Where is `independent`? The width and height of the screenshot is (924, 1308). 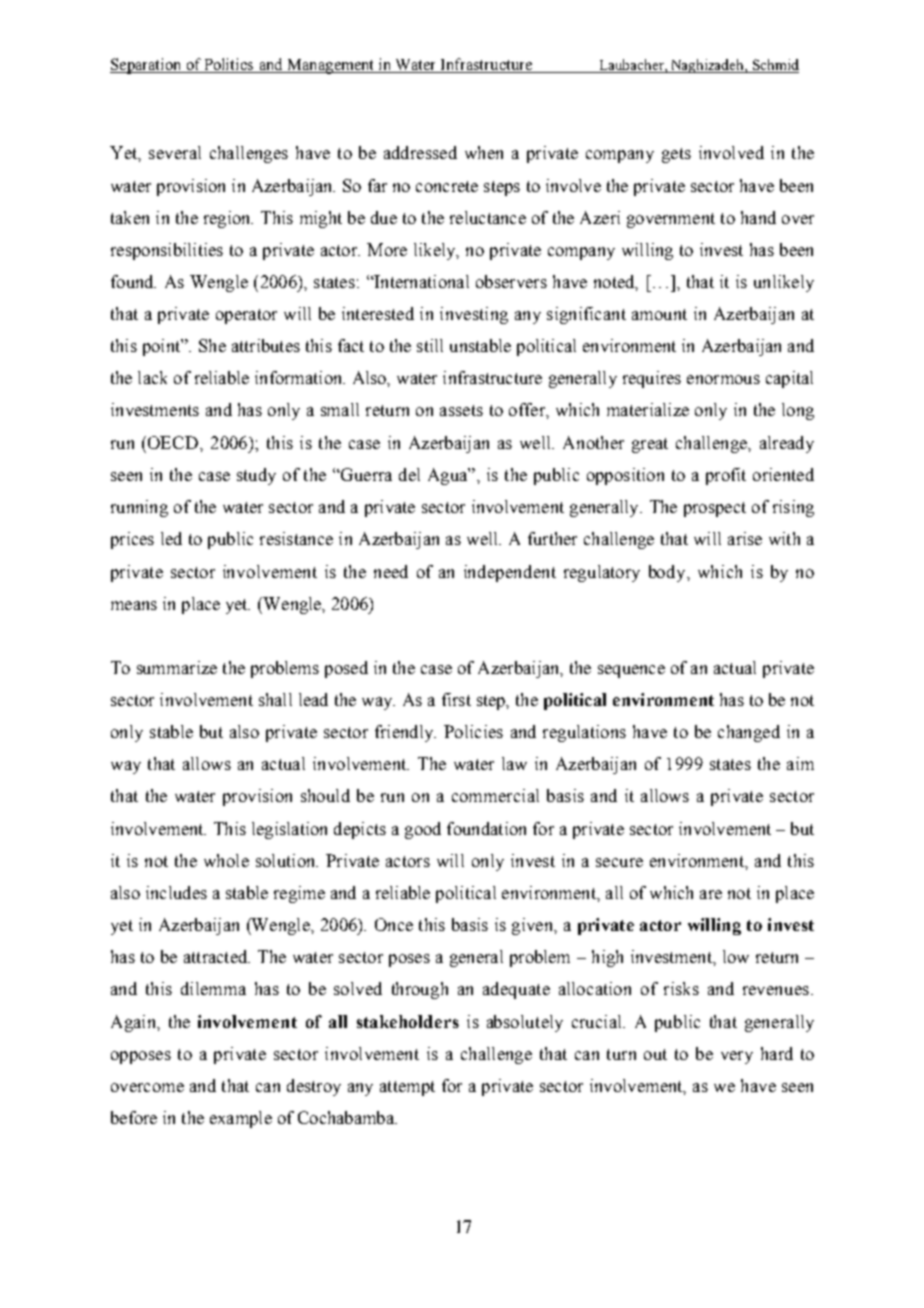 independent is located at coordinates (510, 573).
